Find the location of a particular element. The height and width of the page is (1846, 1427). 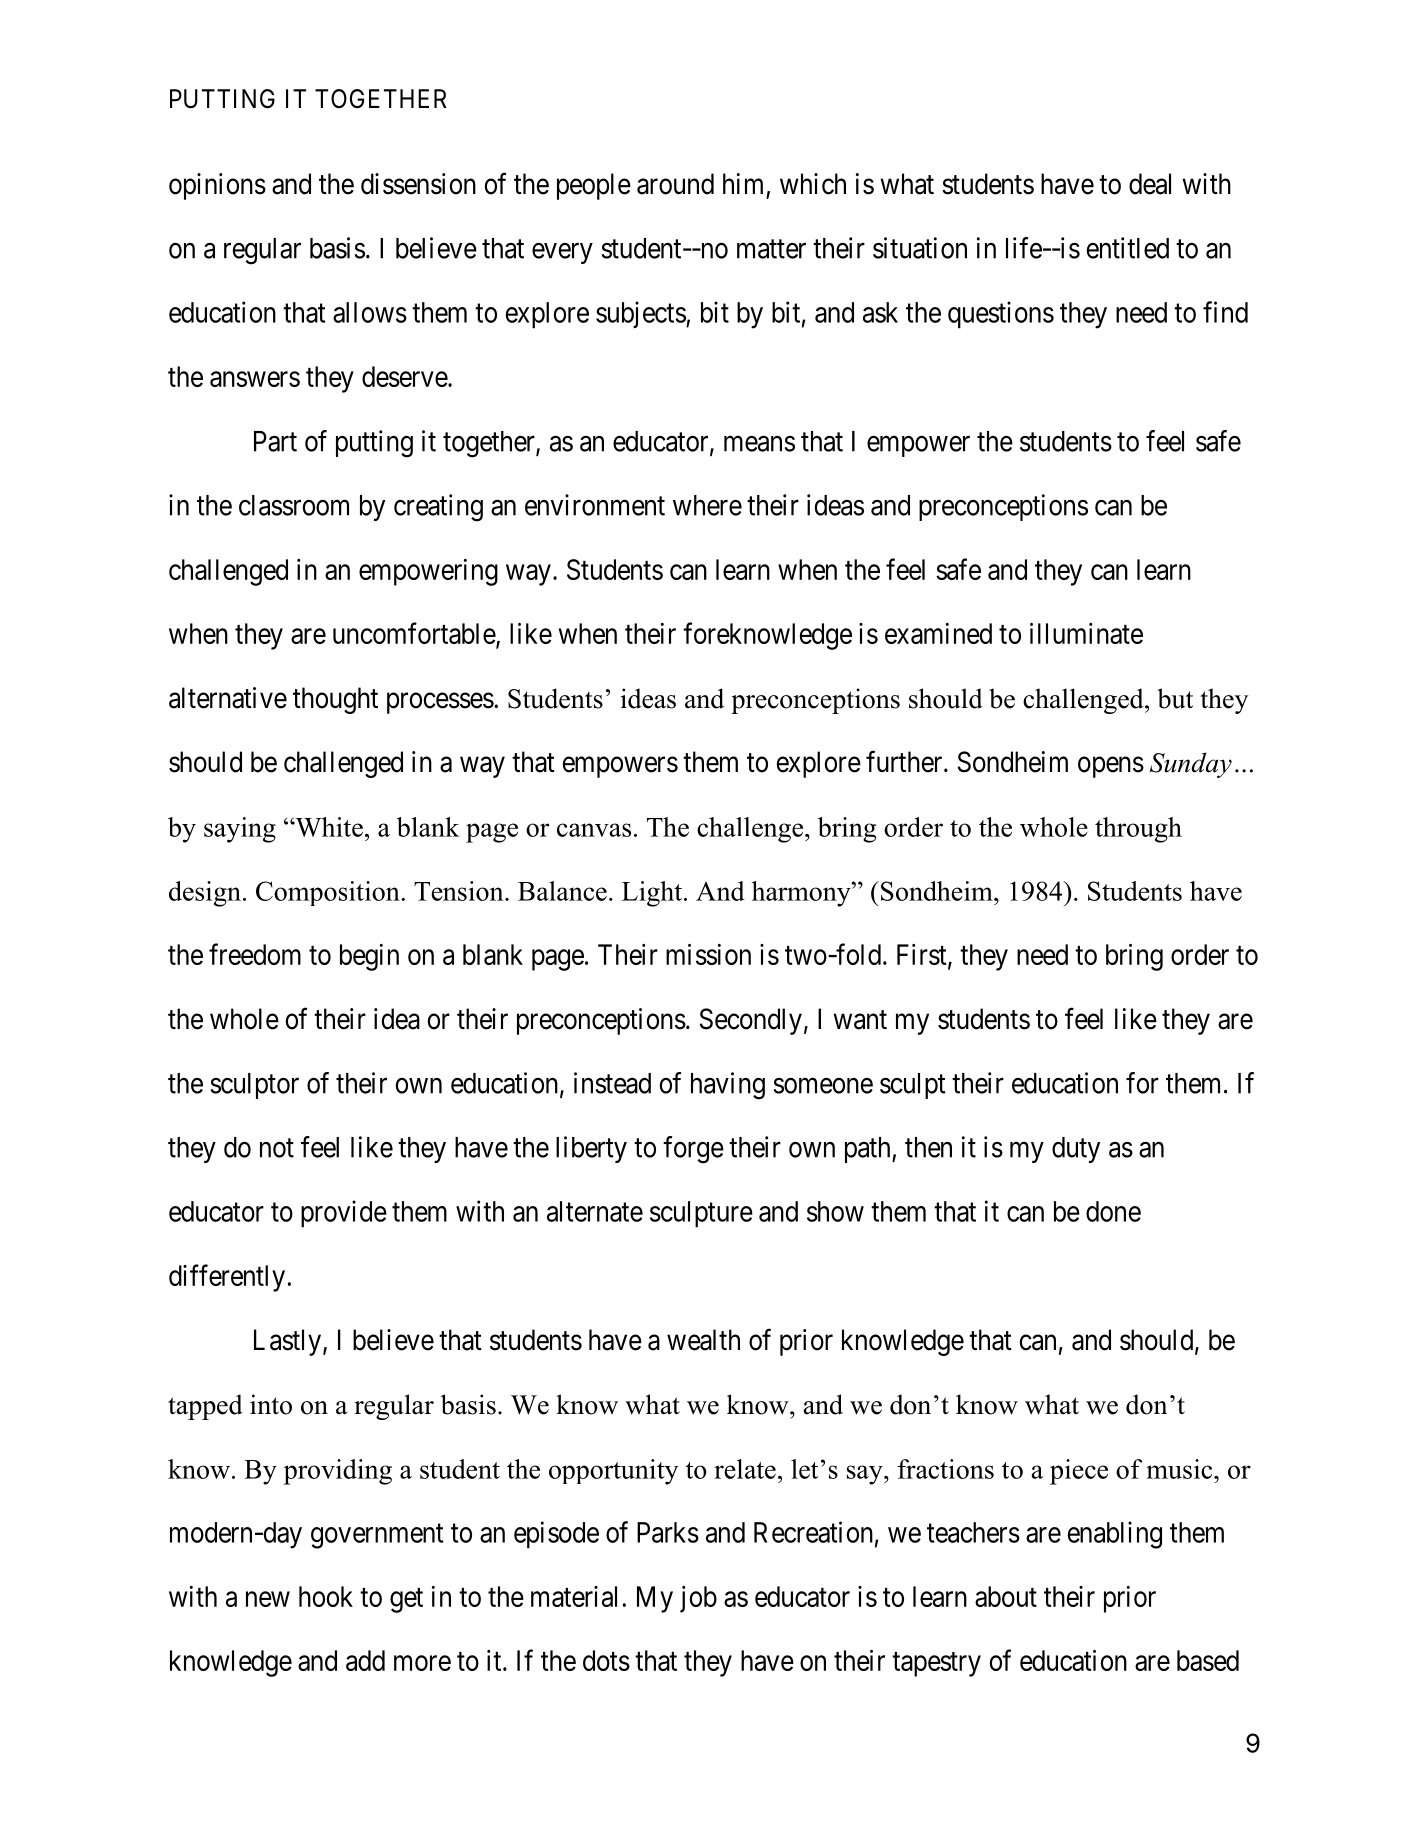

not is located at coordinates (277, 1148).
